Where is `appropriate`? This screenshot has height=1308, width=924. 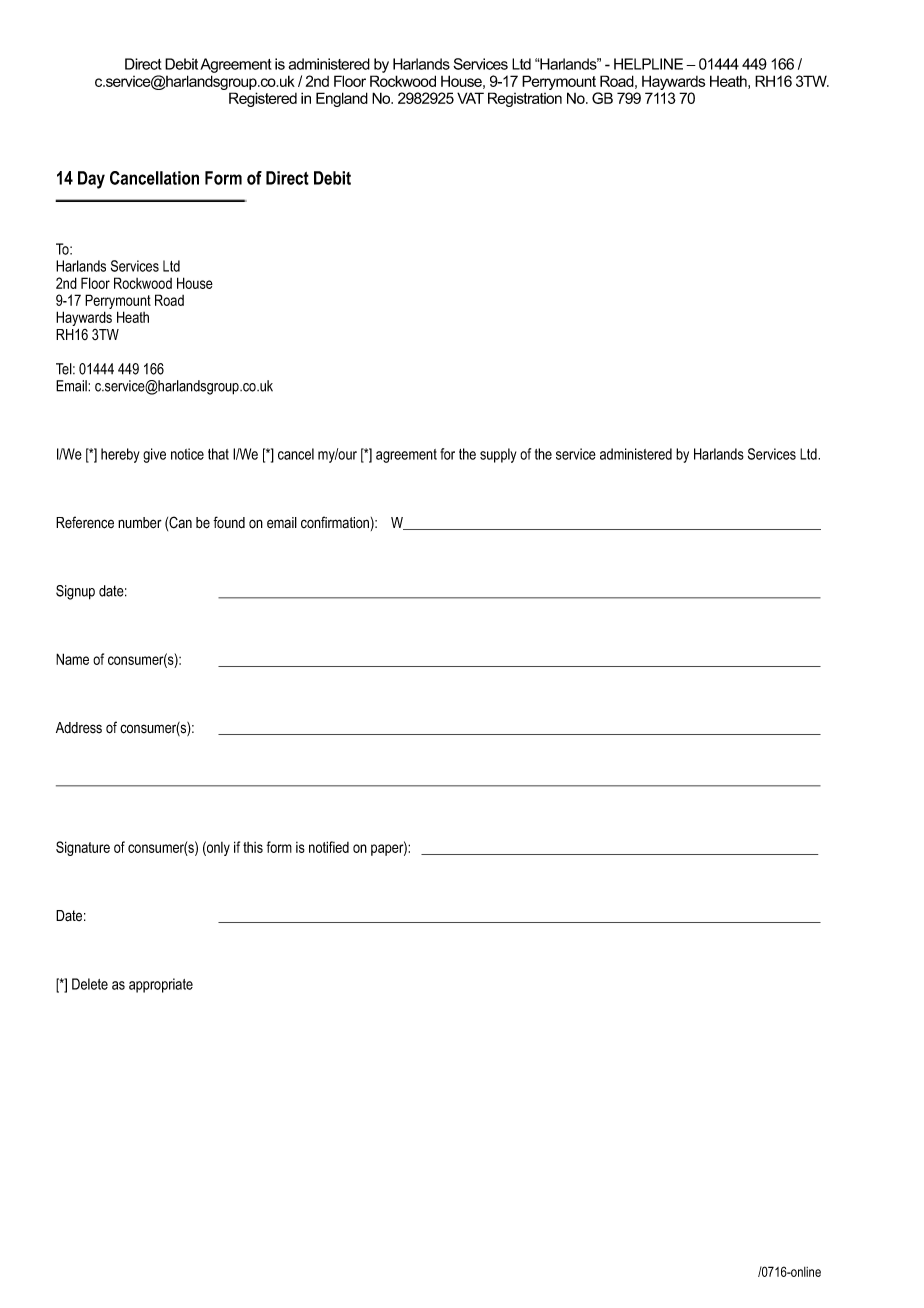
appropriate is located at coordinates (161, 985).
